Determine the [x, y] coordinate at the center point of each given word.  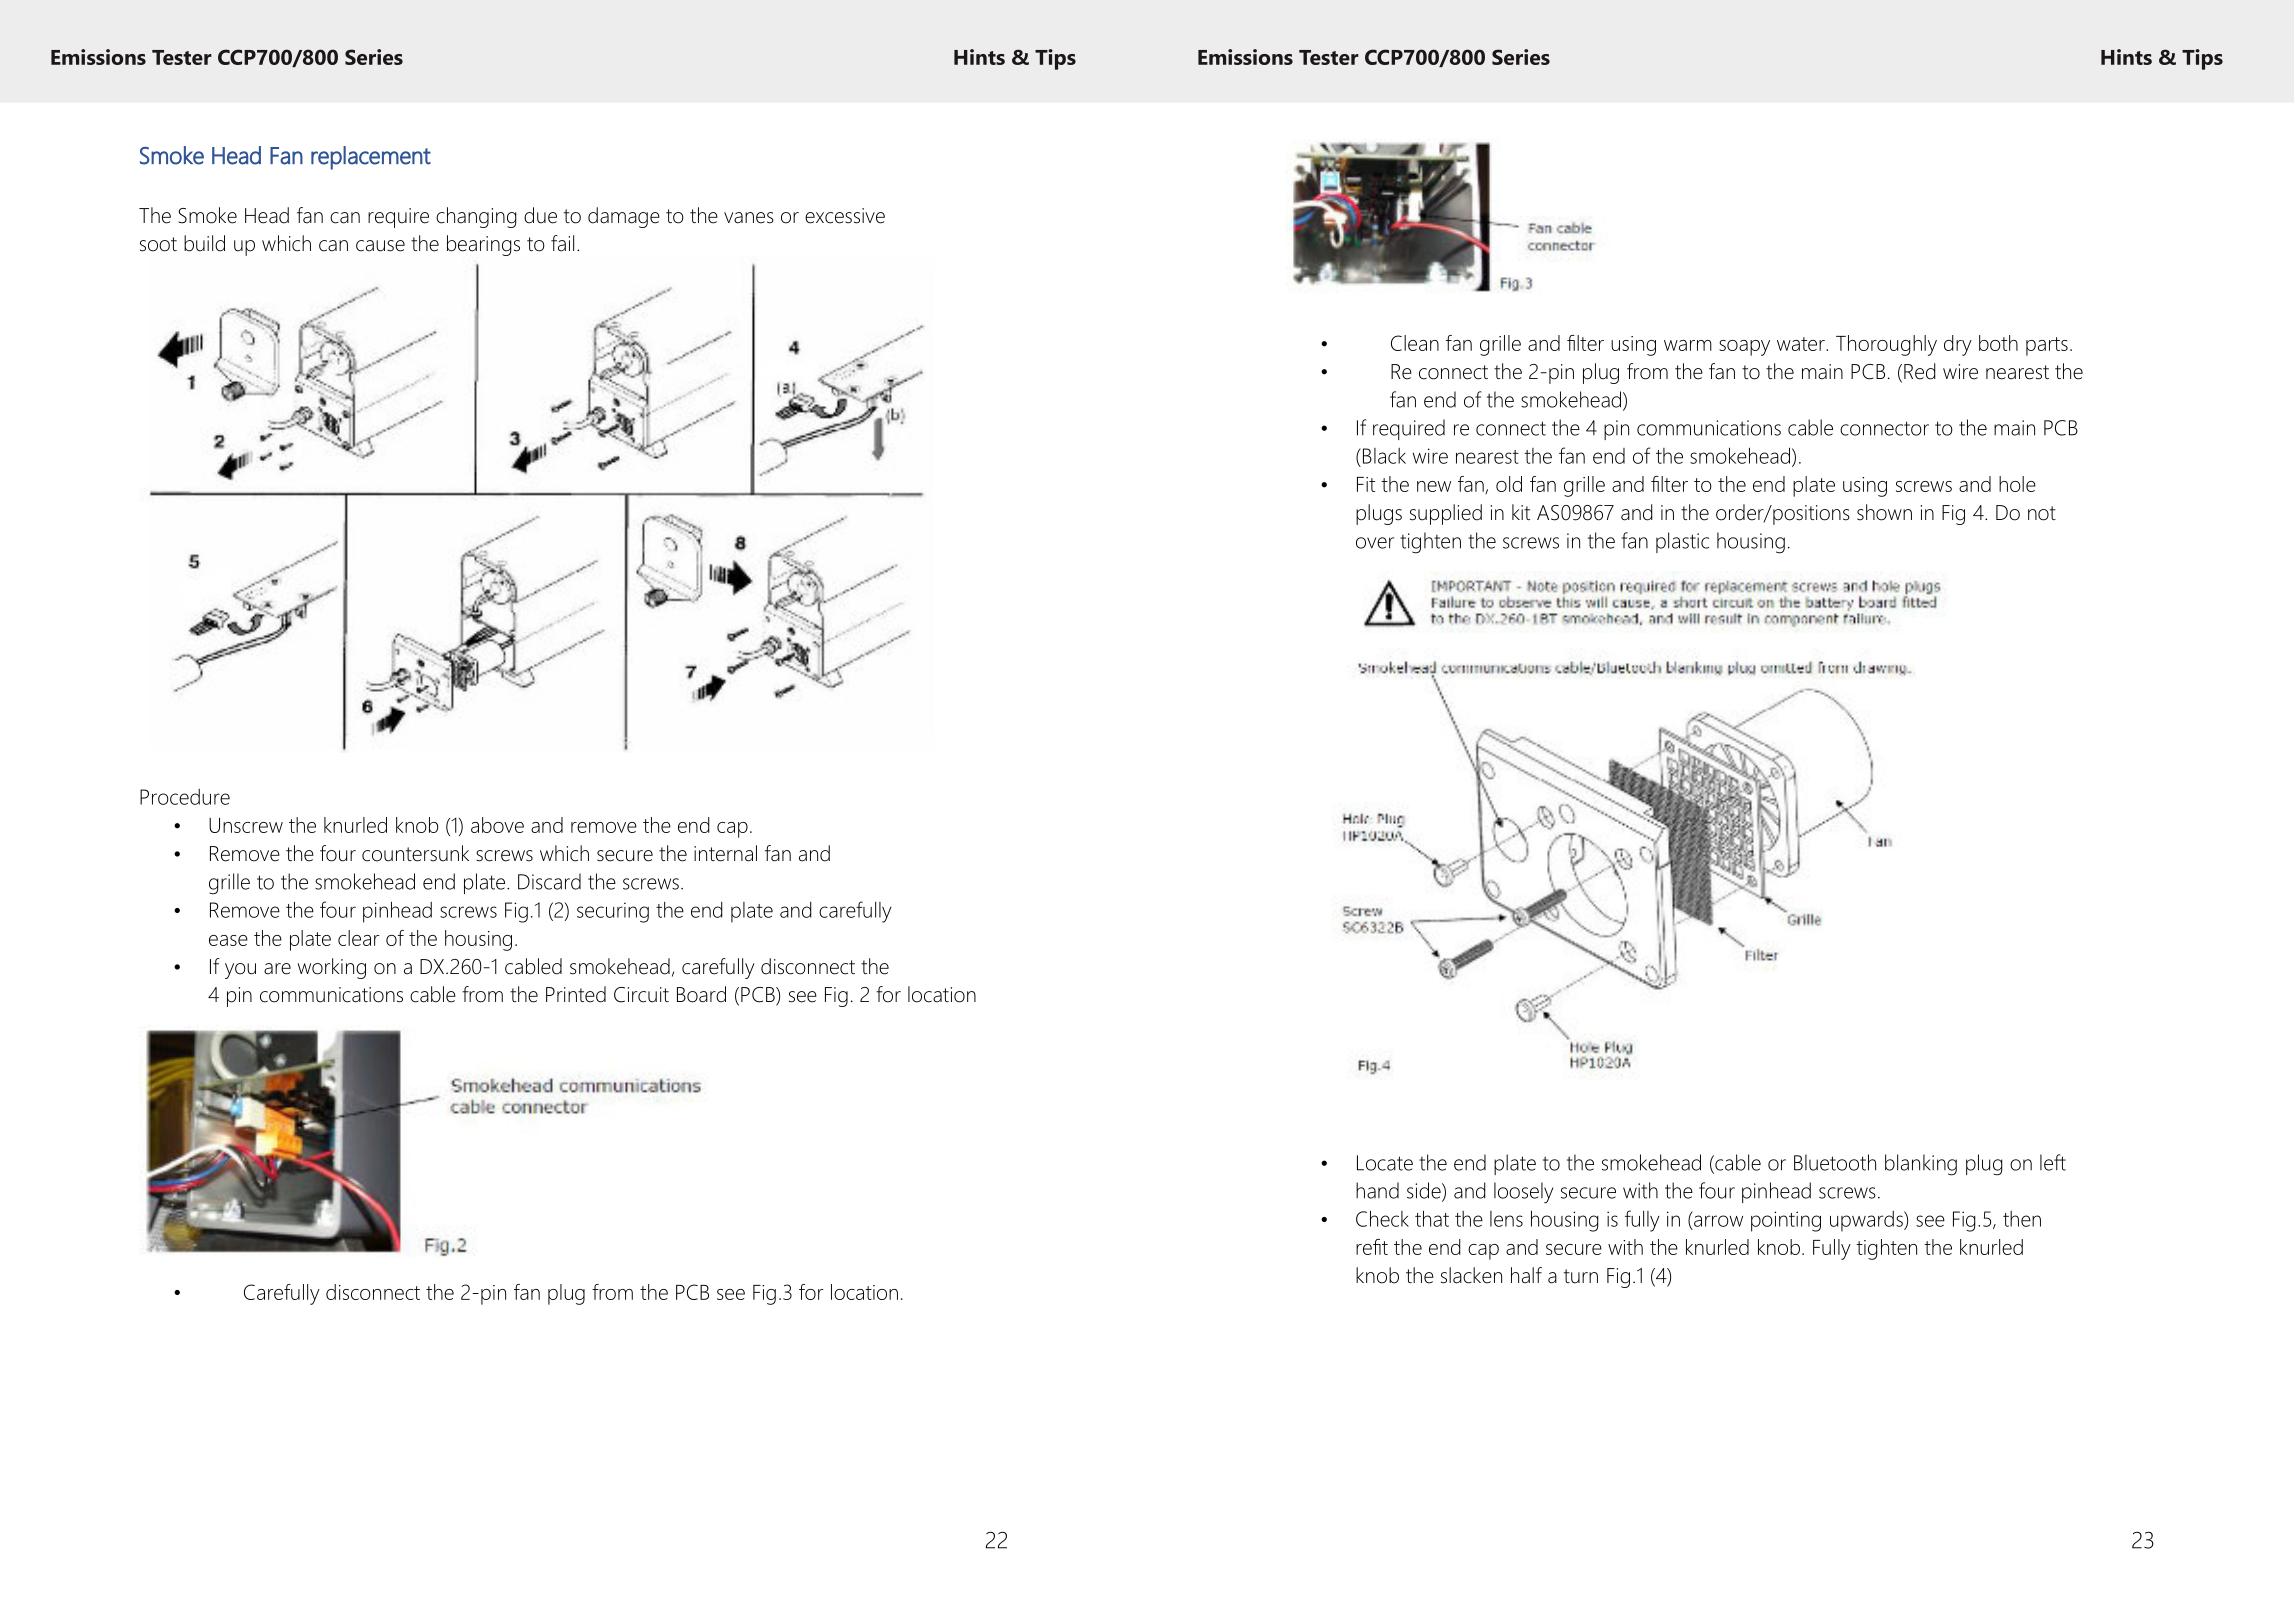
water [1802, 344]
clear [359, 938]
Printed [576, 994]
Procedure [185, 797]
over [1375, 543]
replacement [371, 158]
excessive [845, 216]
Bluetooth [1835, 1162]
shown [1884, 512]
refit [1372, 1247]
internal [725, 853]
